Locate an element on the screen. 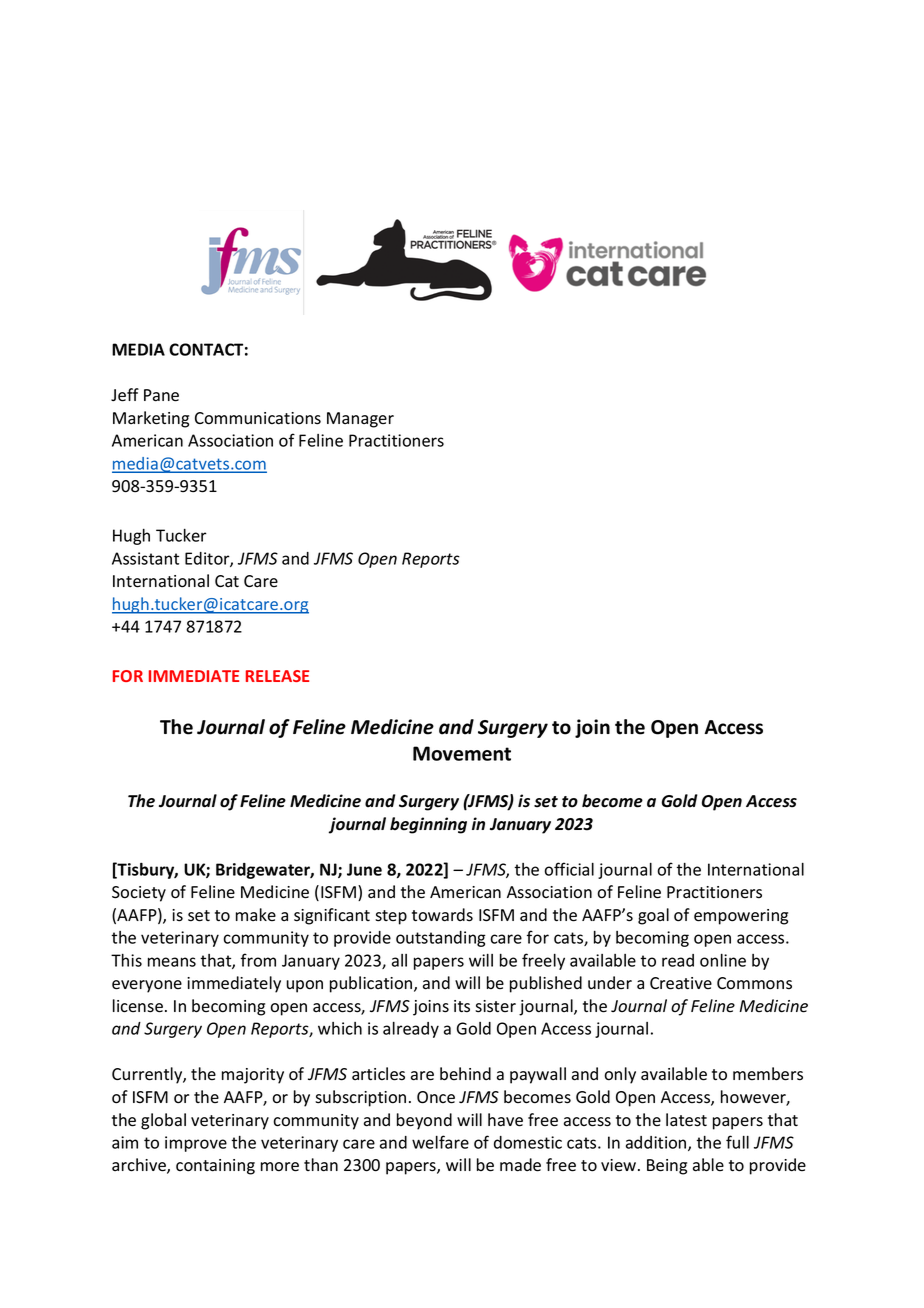  addition is located at coordinates (657, 1143).
